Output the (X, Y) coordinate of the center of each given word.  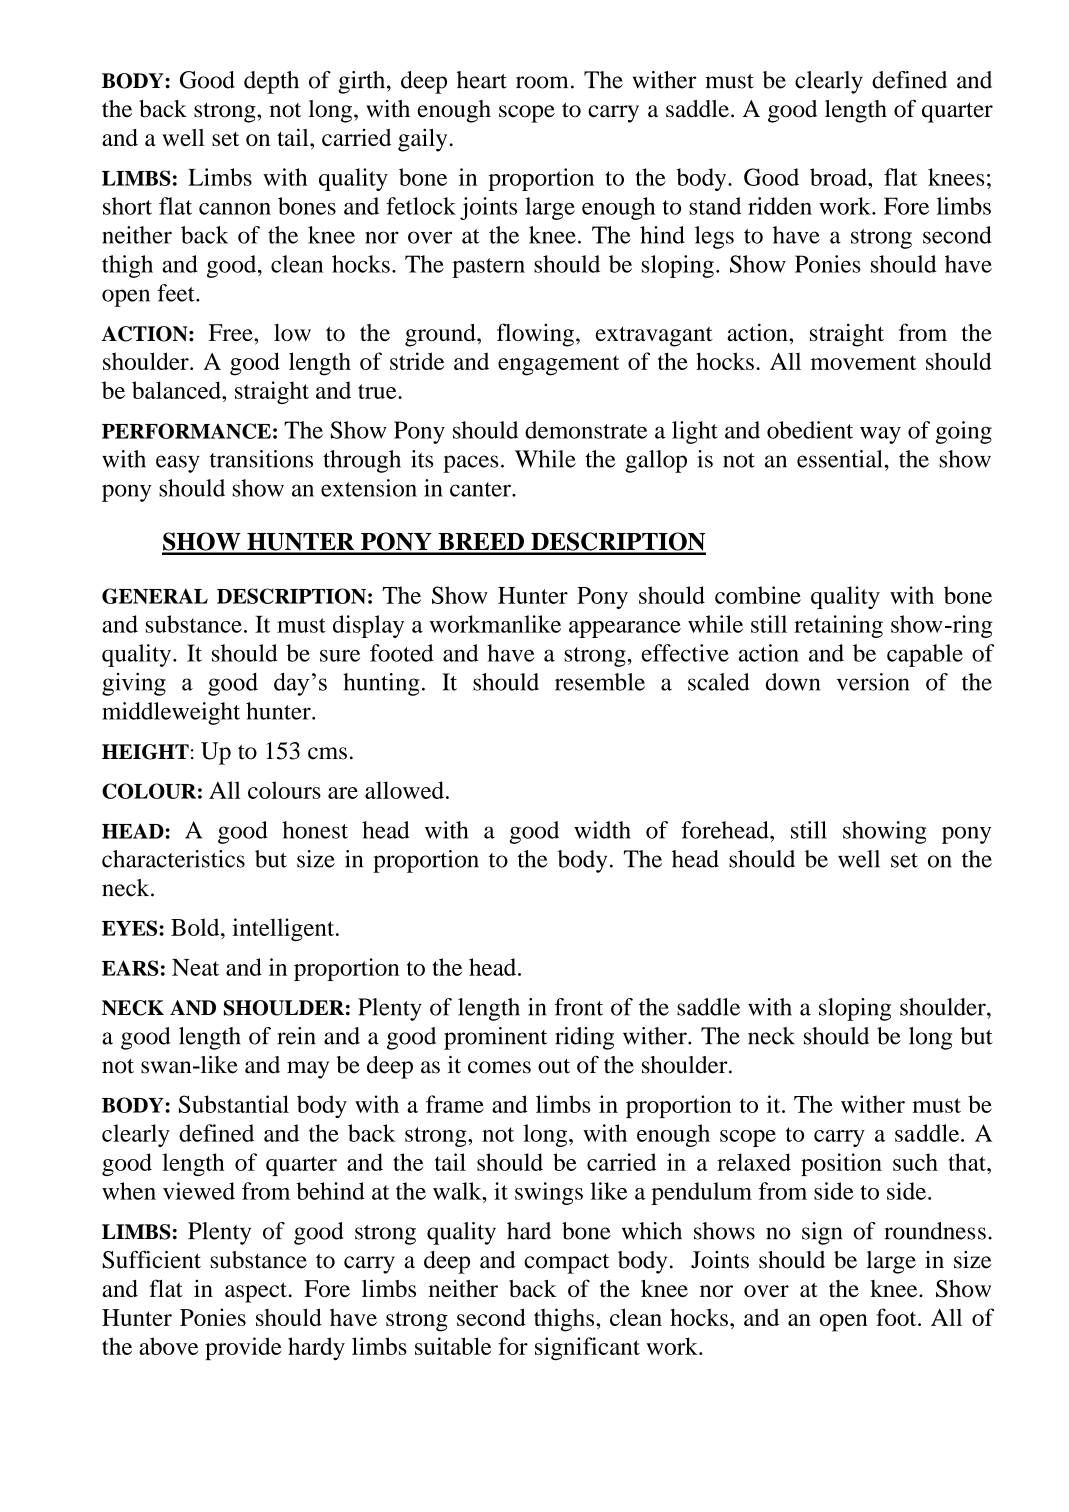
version (873, 682)
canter (481, 489)
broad (839, 177)
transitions (261, 459)
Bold (196, 927)
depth (271, 82)
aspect (256, 1292)
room (542, 82)
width (602, 830)
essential (839, 459)
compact (566, 1264)
